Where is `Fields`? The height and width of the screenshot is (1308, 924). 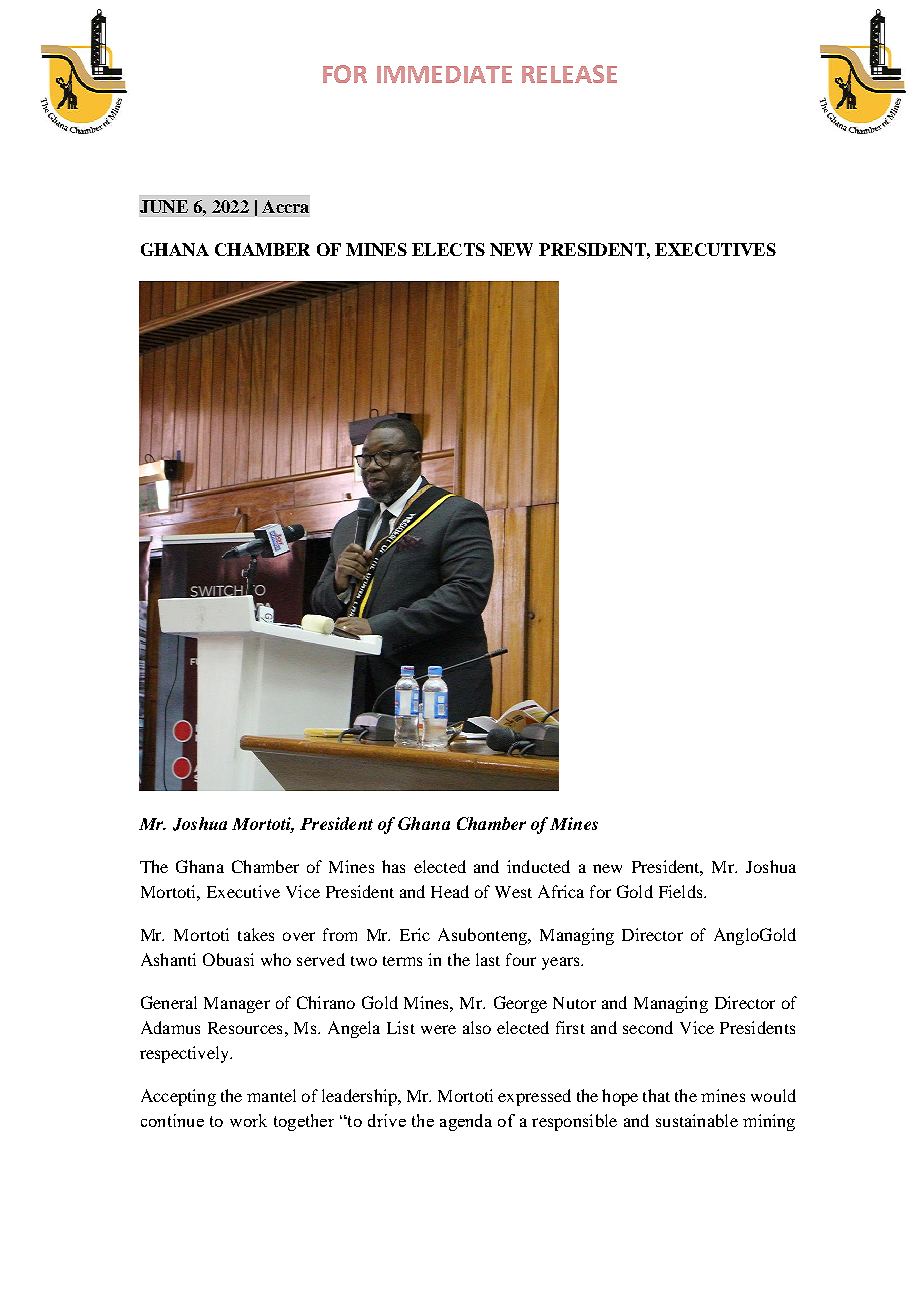 Fields is located at coordinates (682, 891).
